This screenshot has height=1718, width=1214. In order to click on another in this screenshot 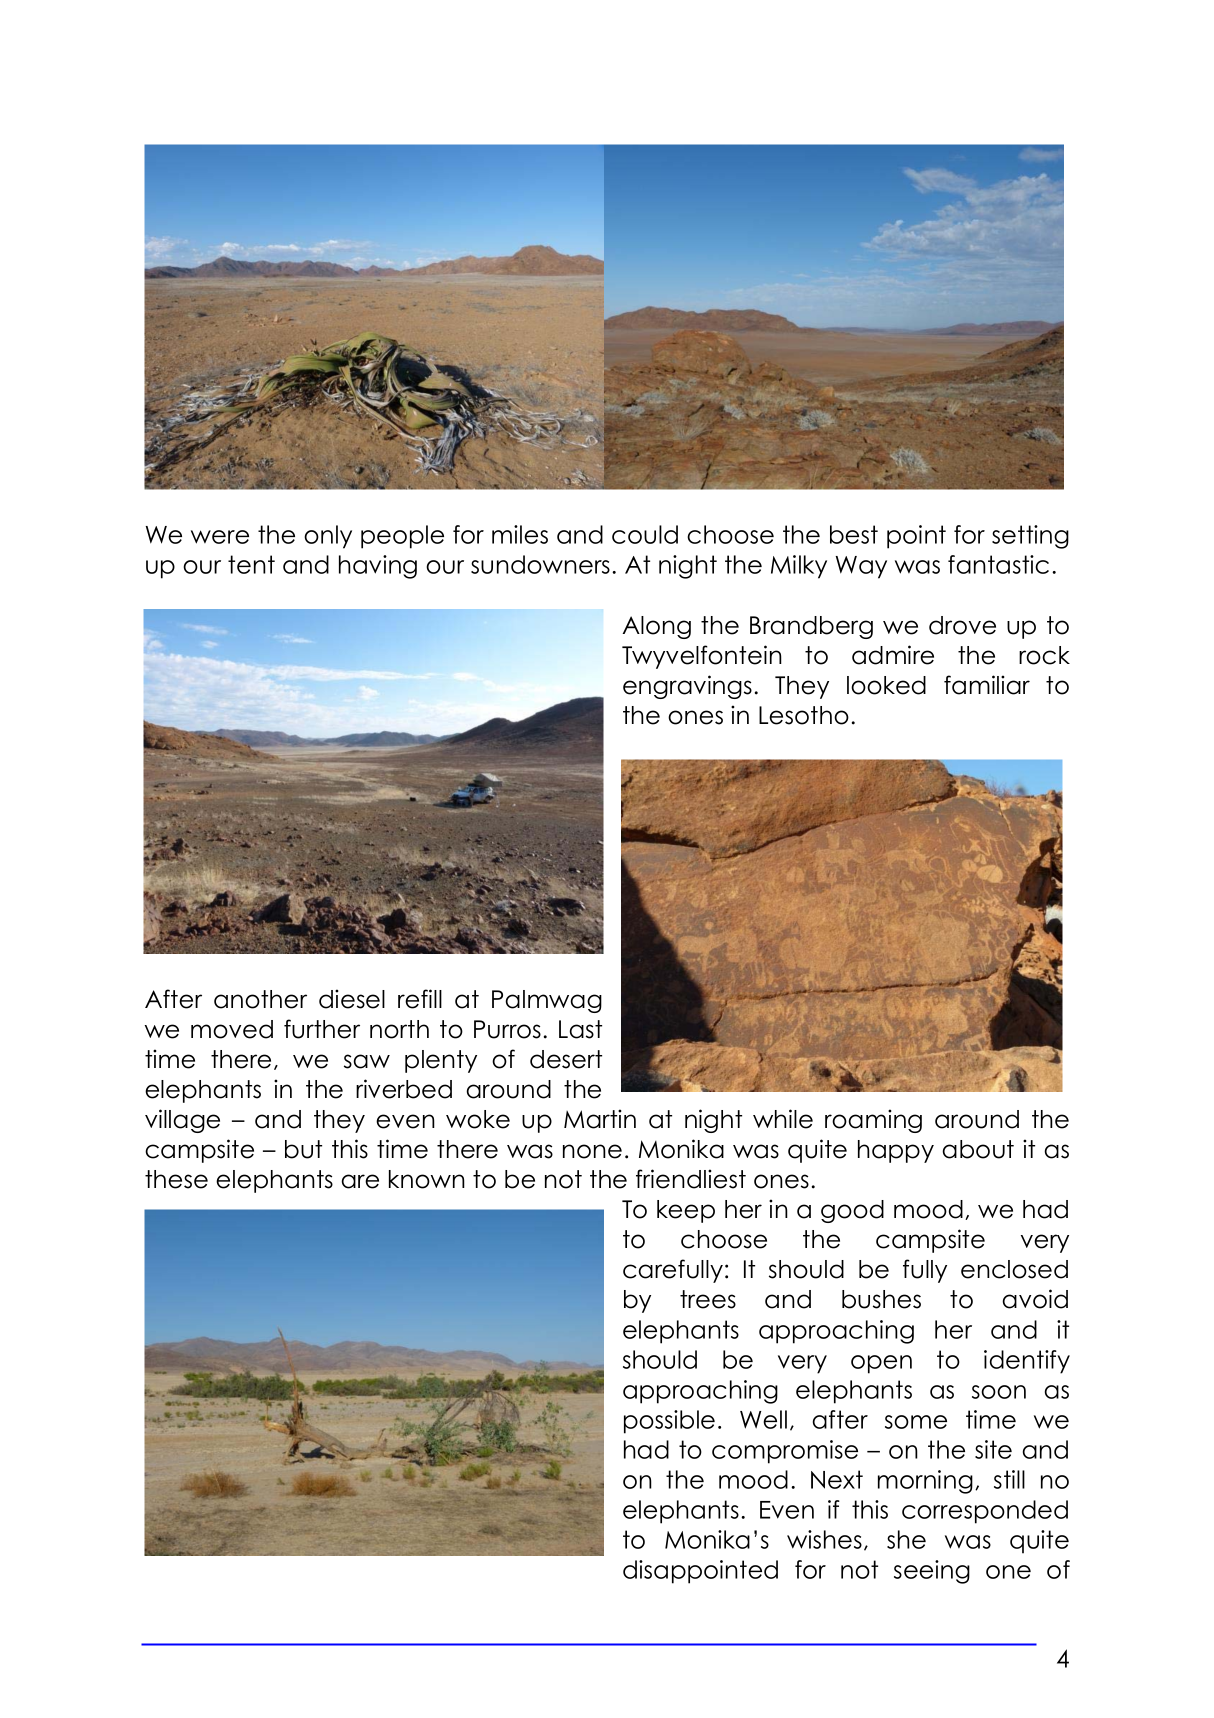, I will do `click(260, 999)`.
